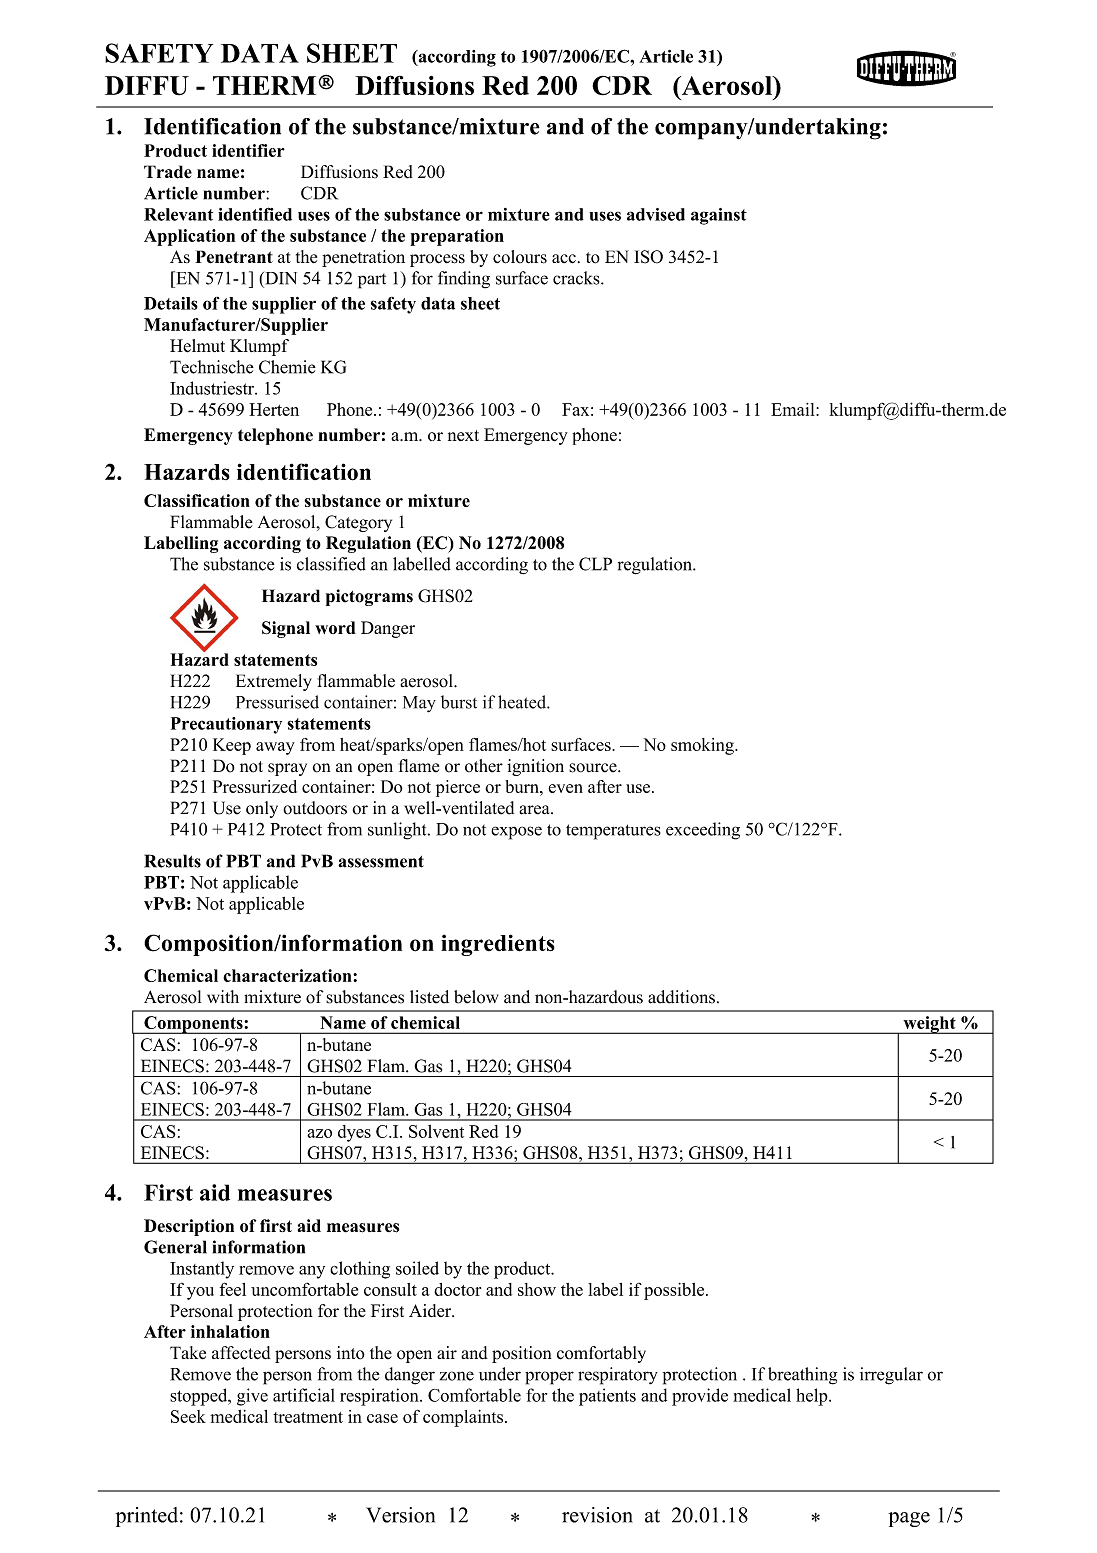 The image size is (1097, 1553). I want to click on identified, so click(255, 214).
